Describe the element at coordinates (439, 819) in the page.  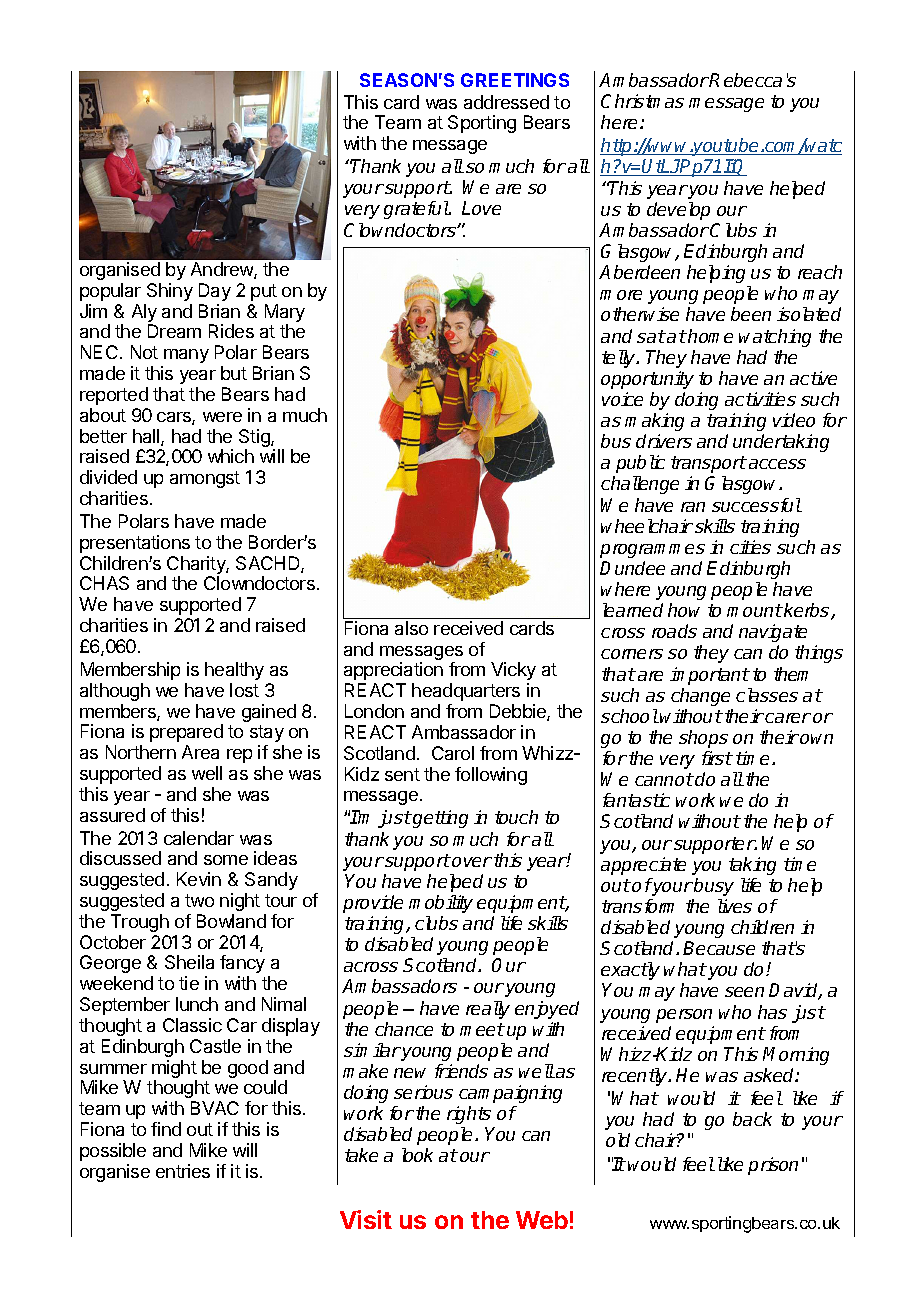
I see `getting` at that location.
